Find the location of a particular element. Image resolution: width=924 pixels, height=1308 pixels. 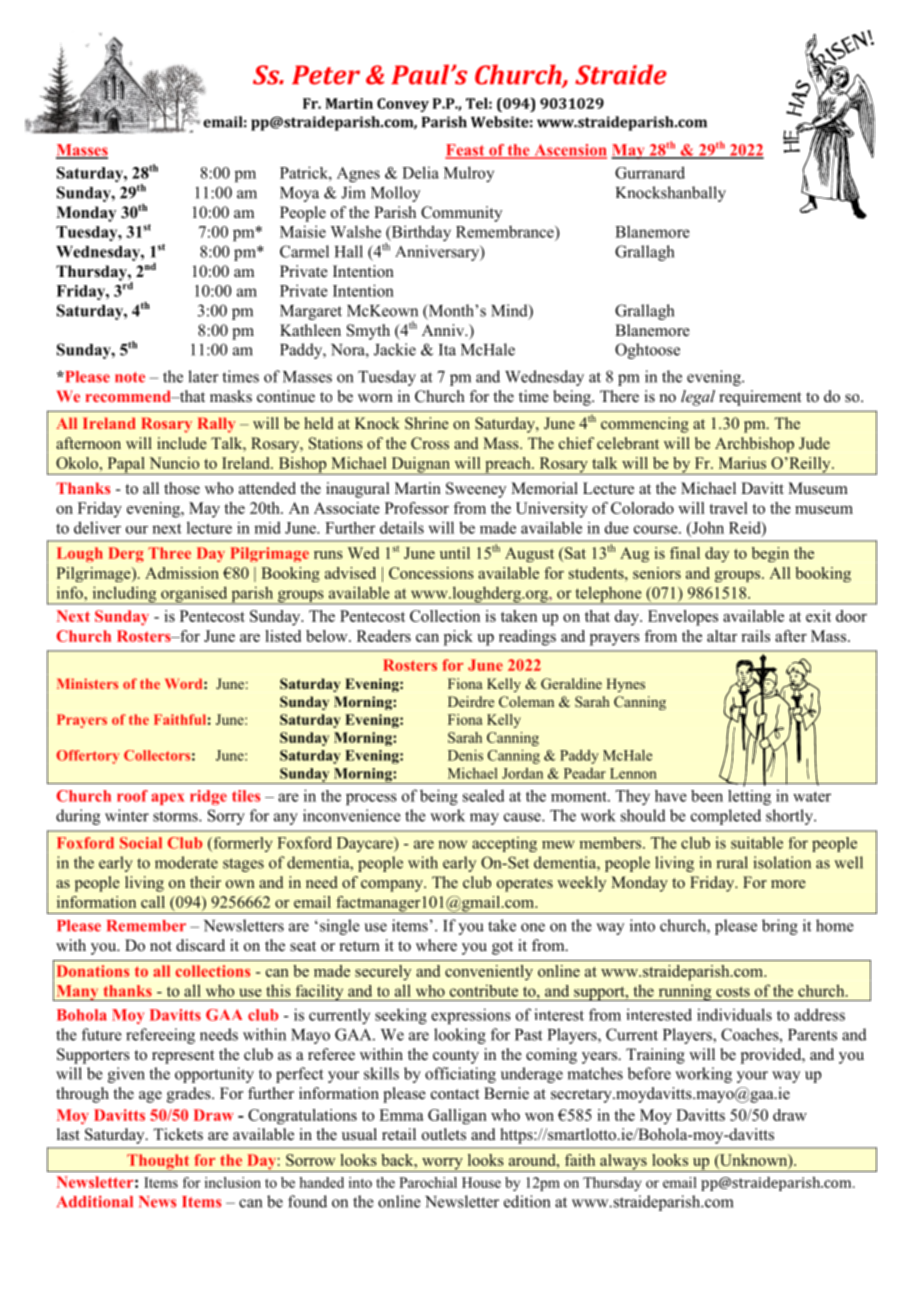

Three is located at coordinates (169, 553).
